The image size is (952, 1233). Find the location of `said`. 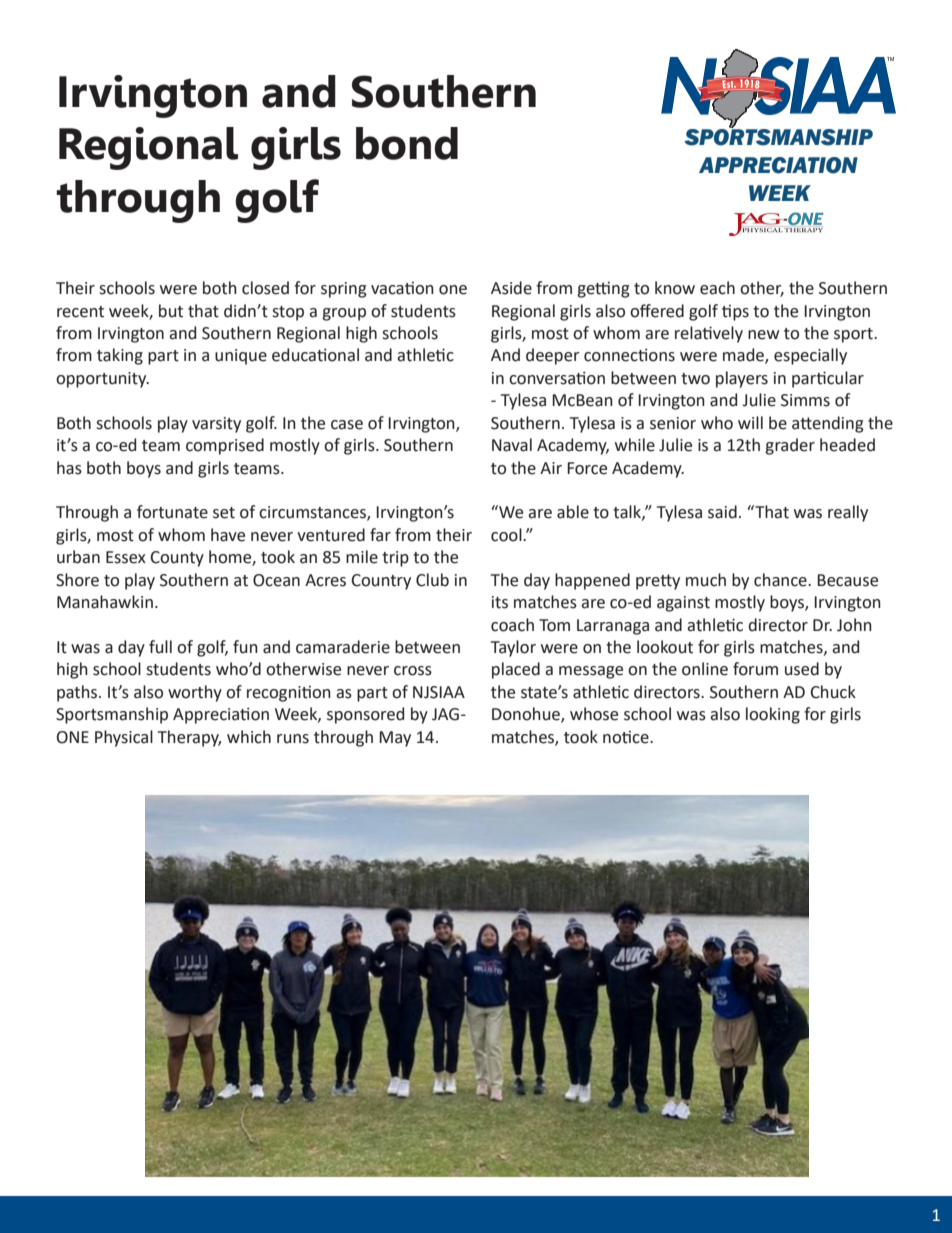

said is located at coordinates (722, 512).
